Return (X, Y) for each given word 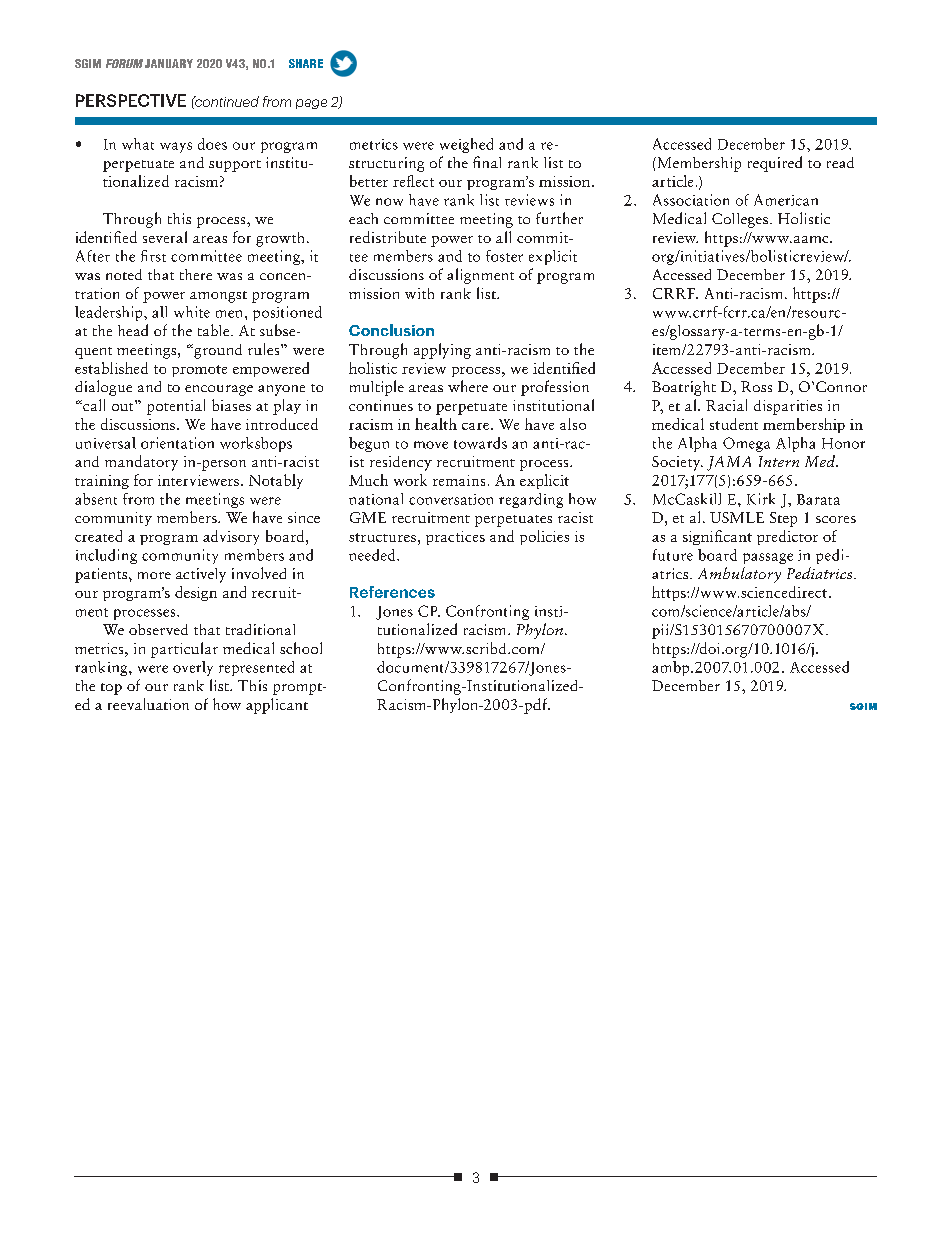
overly (193, 668)
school (301, 648)
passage (768, 558)
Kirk (761, 499)
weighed (466, 145)
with (419, 293)
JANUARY (169, 63)
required (775, 164)
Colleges (740, 220)
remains (459, 480)
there (196, 274)
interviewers (198, 480)
